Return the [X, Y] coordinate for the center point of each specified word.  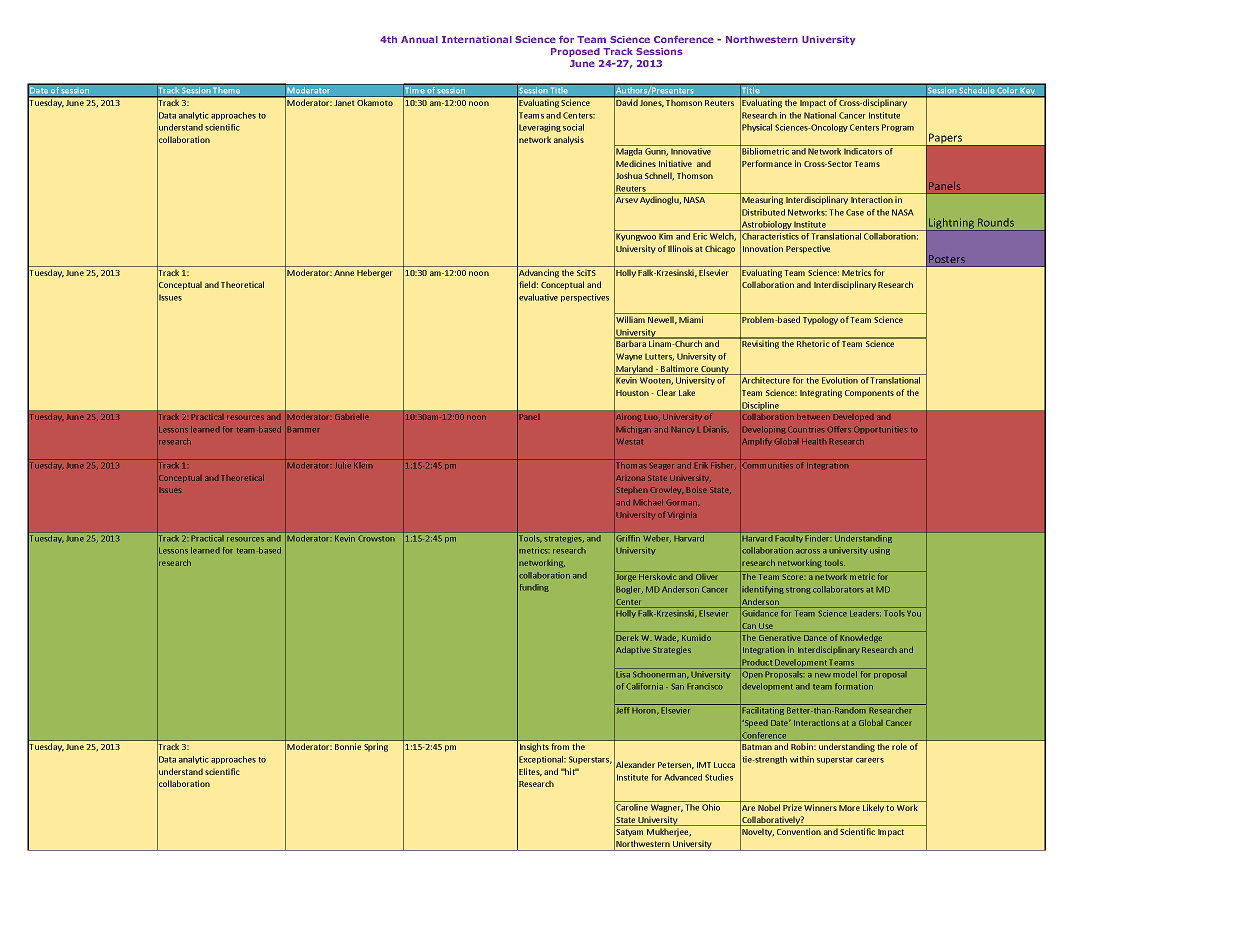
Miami [691, 319]
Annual [419, 39]
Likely [873, 808]
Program [898, 128]
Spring [376, 747]
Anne [344, 273]
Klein [363, 465]
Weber [657, 539]
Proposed [575, 52]
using [880, 551]
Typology [820, 320]
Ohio [711, 807]
